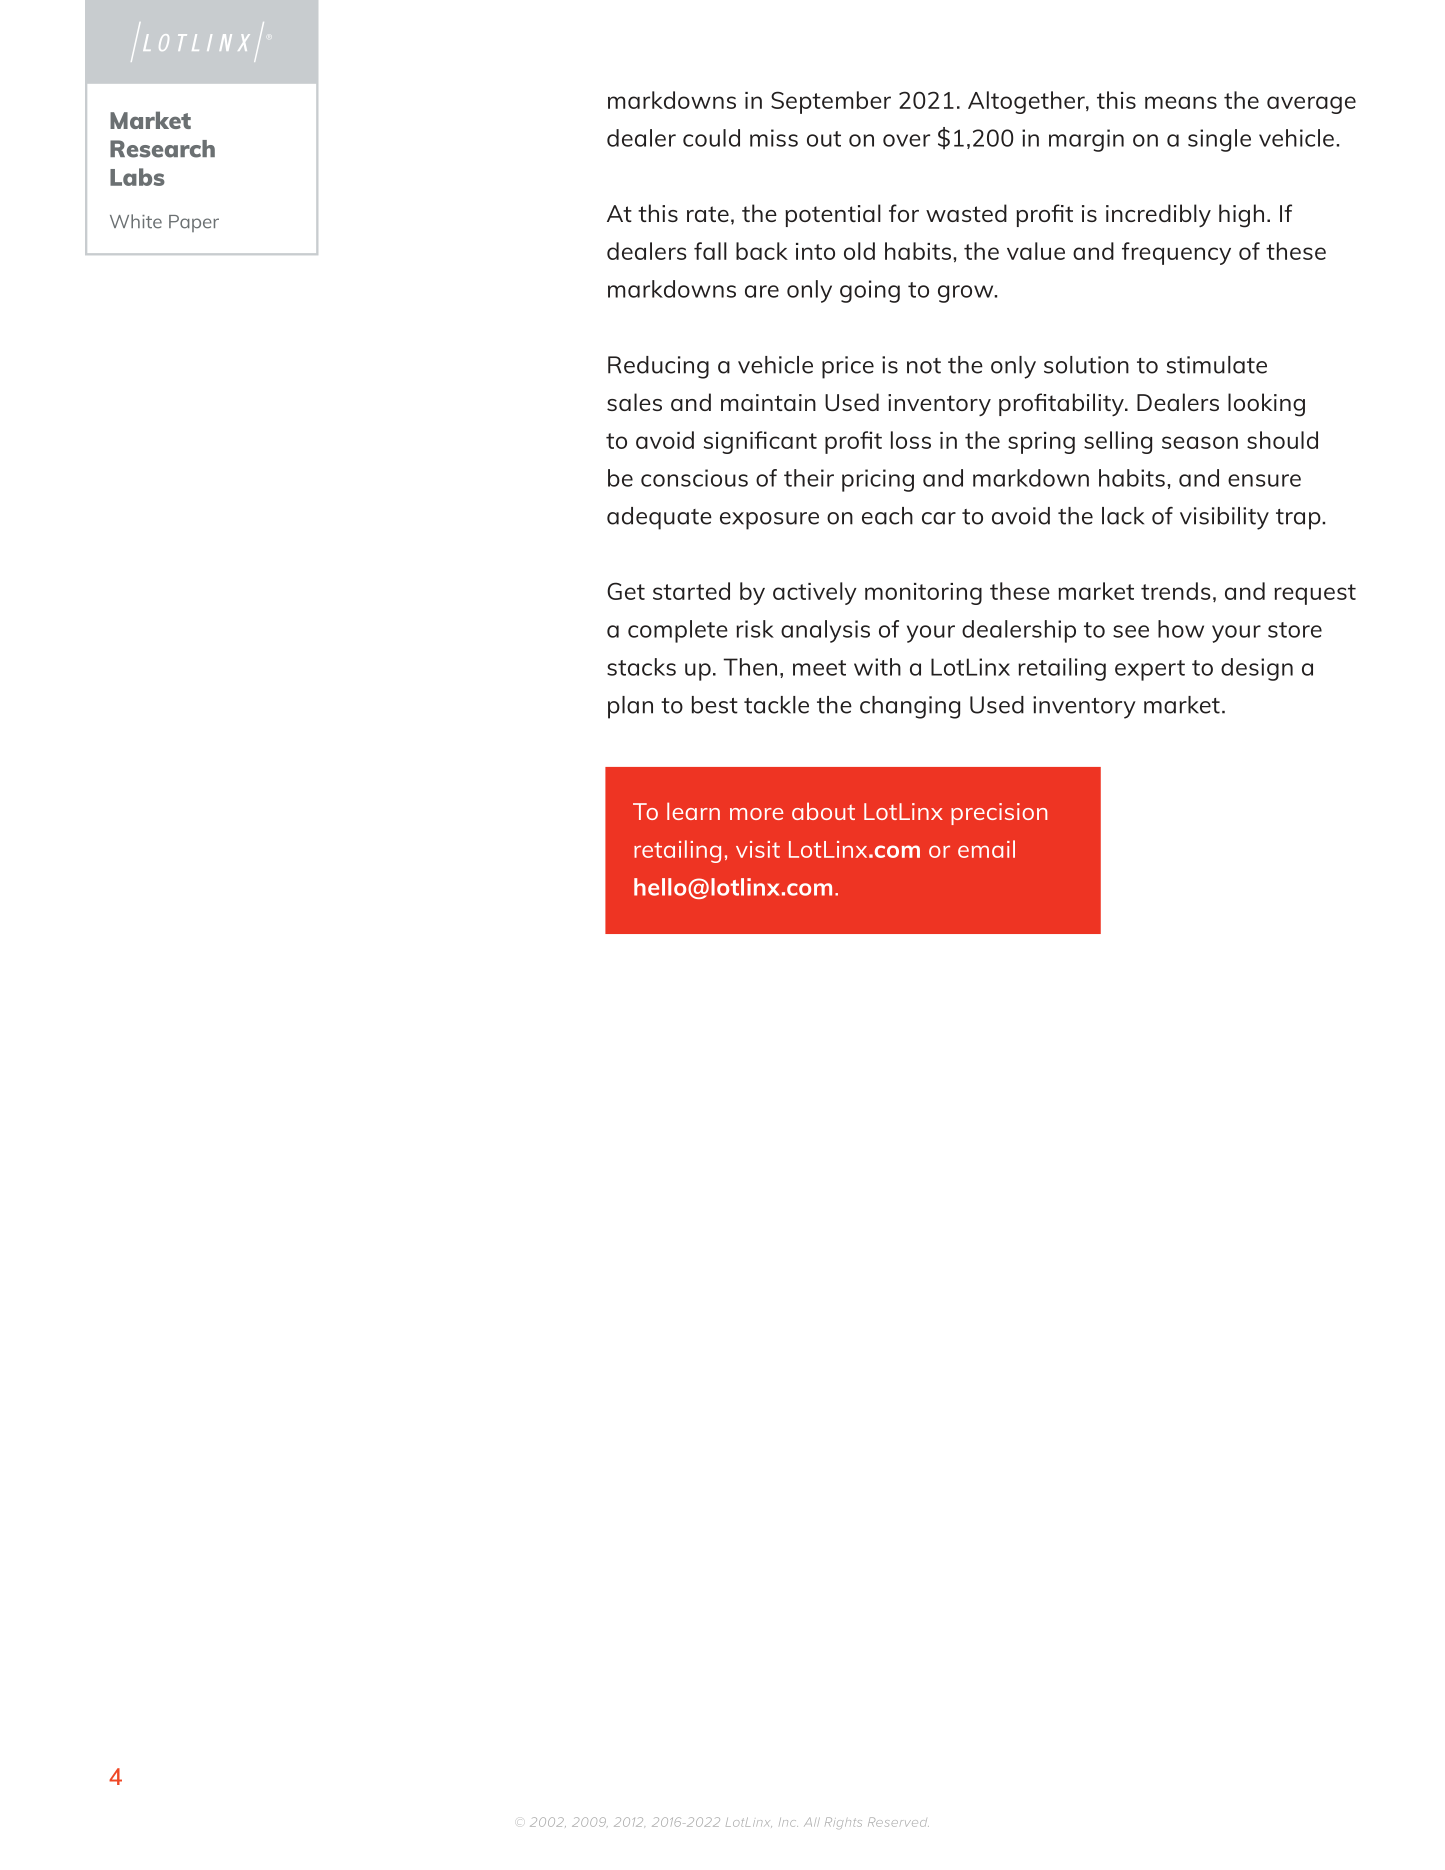 This image has width=1445, height=1870. I want to click on about, so click(823, 811).
